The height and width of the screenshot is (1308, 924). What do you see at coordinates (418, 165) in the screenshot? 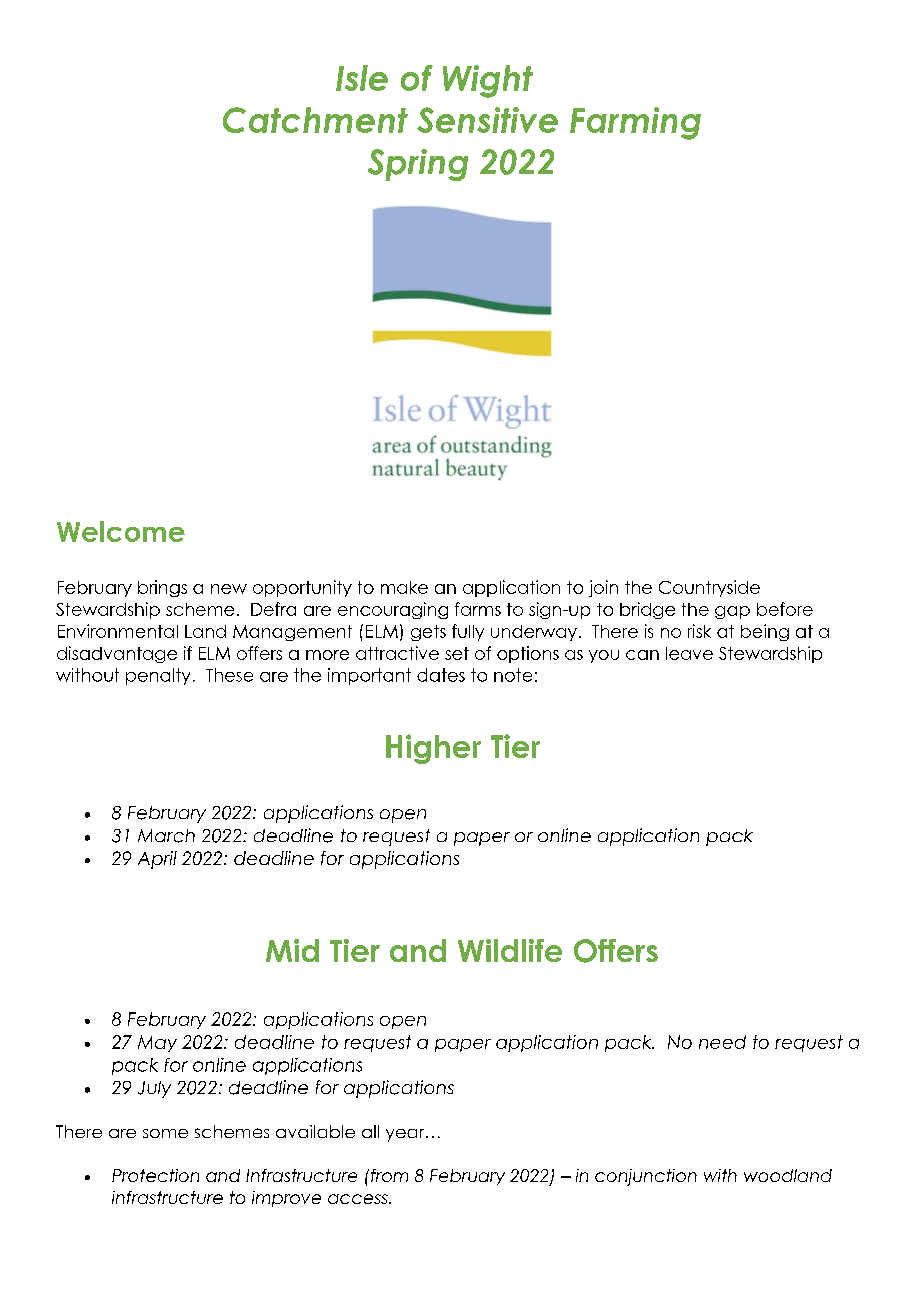
I see `Spring` at bounding box center [418, 165].
